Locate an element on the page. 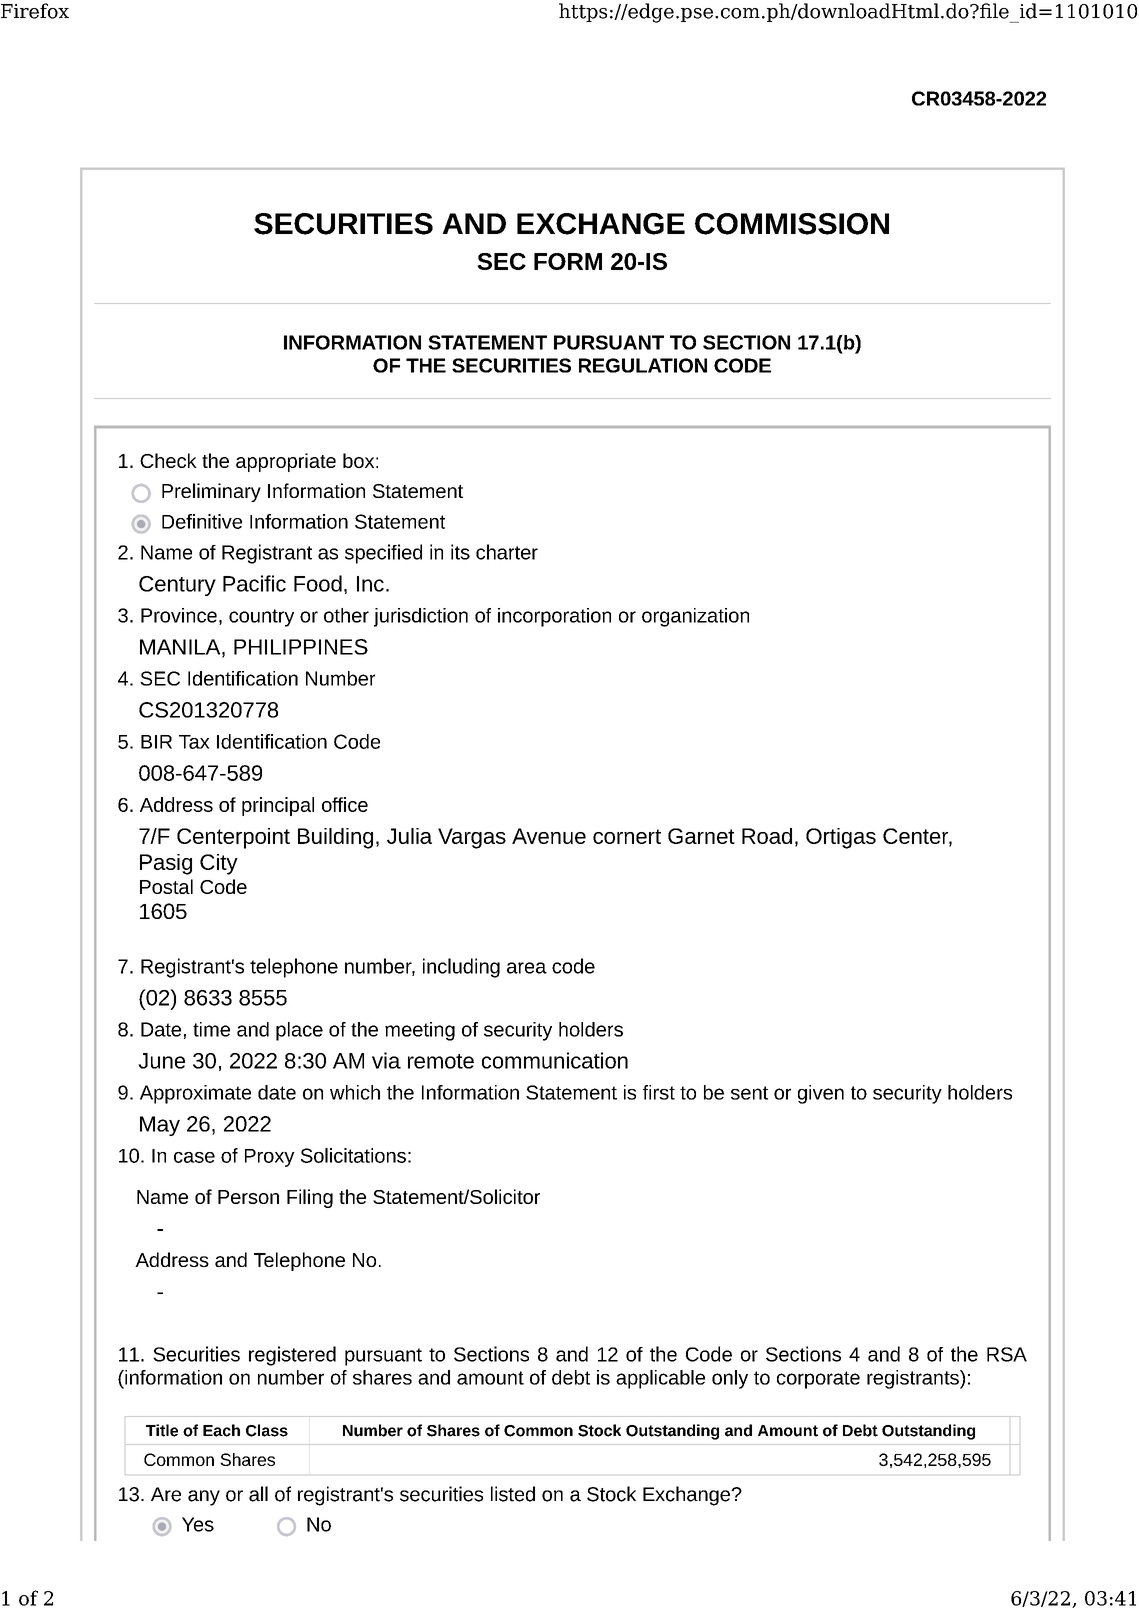 This page has width=1139, height=1610. Avenue is located at coordinates (549, 836).
